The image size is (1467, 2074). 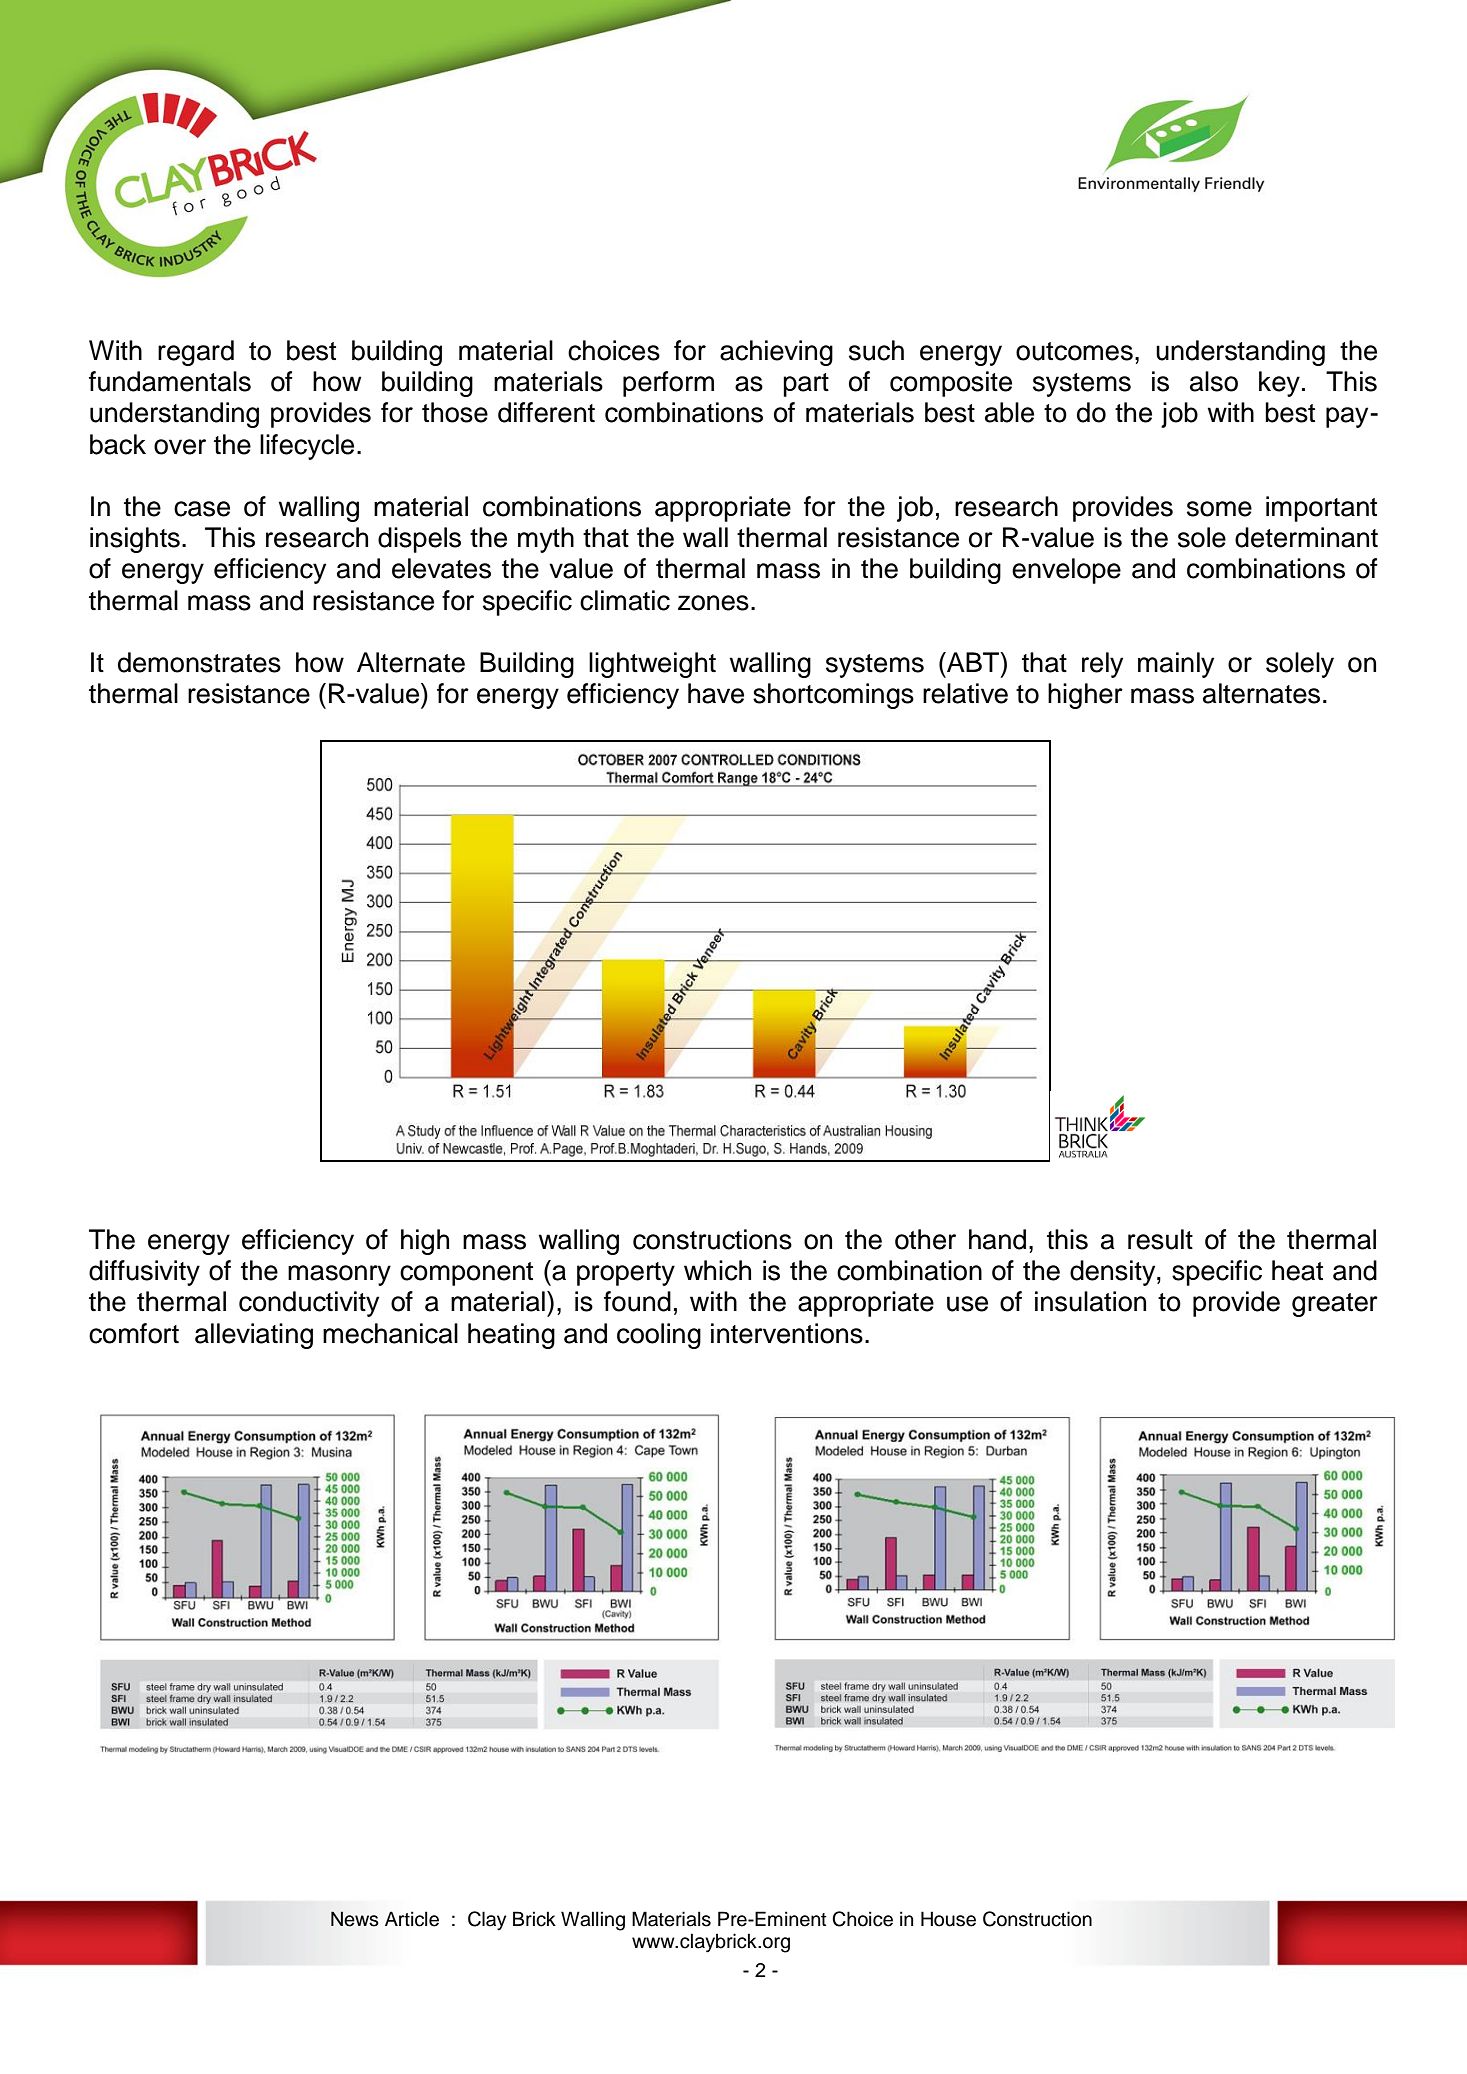 What do you see at coordinates (307, 447) in the screenshot?
I see `lifecycle` at bounding box center [307, 447].
